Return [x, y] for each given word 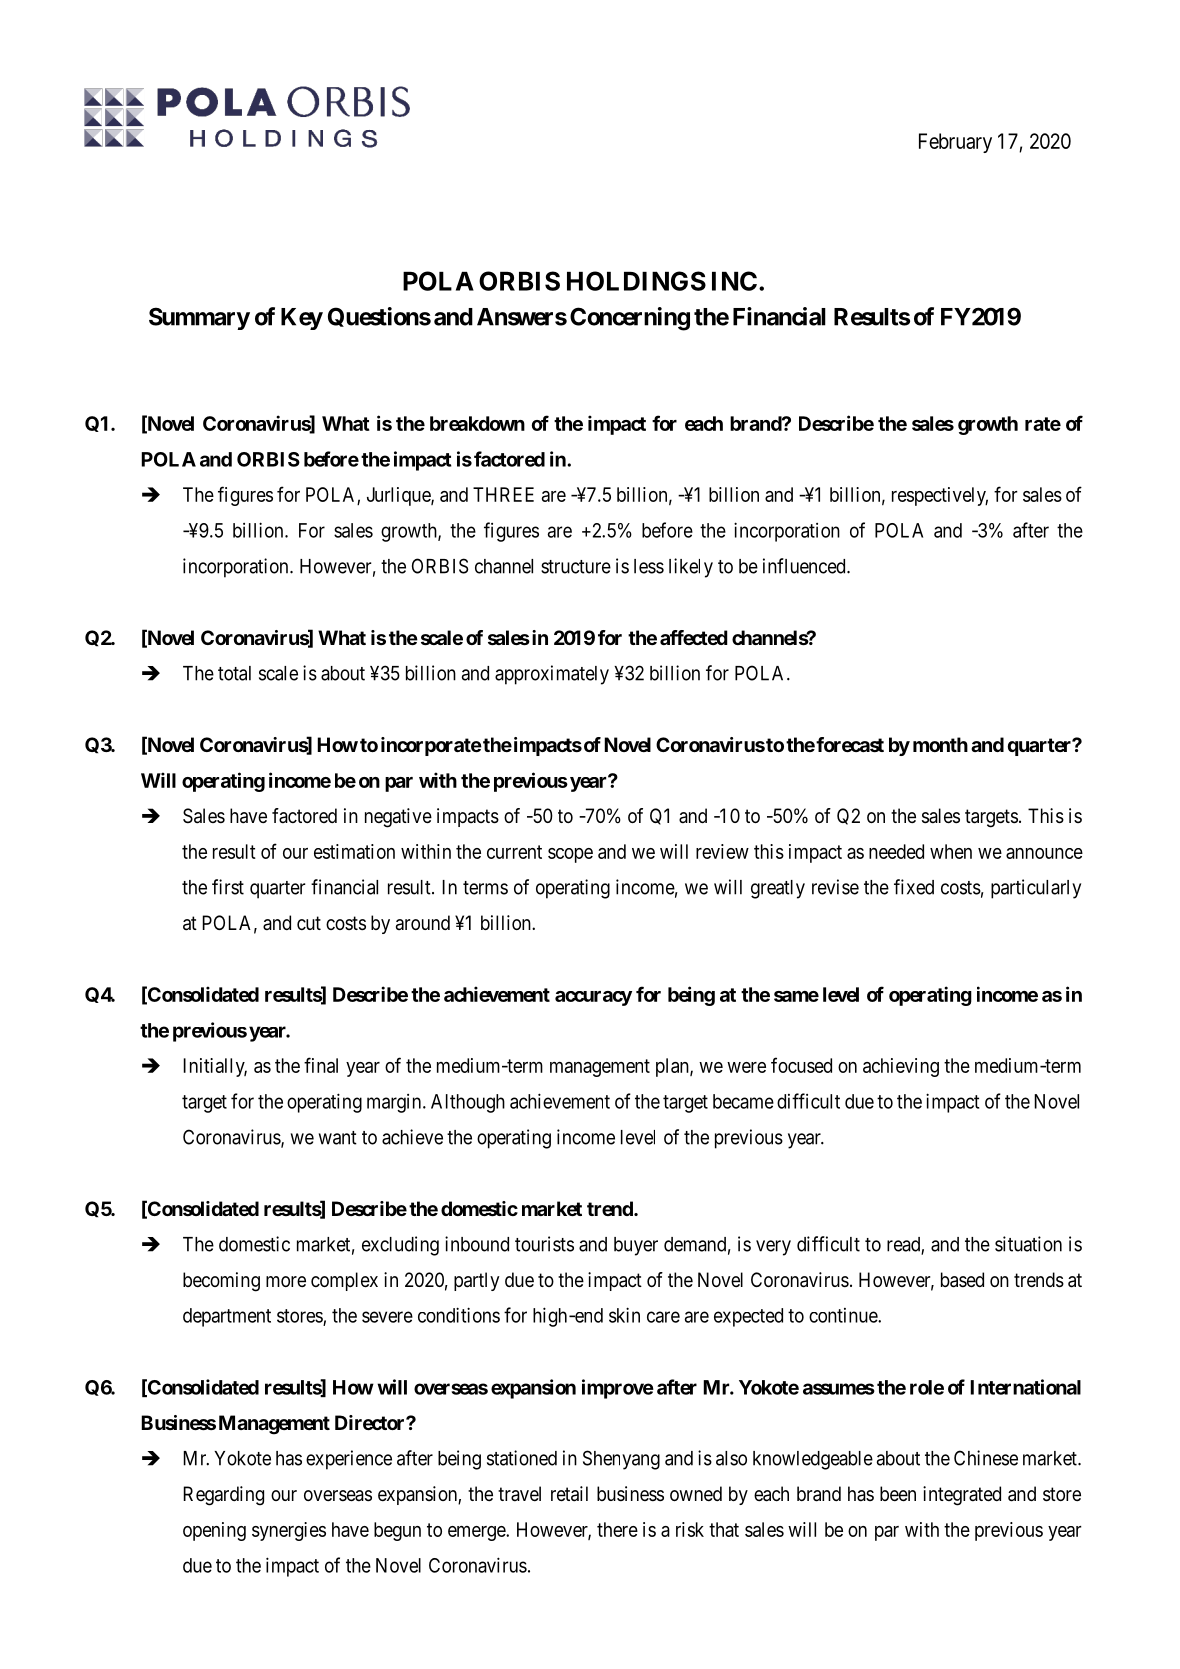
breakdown [477, 423]
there [617, 1529]
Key [302, 319]
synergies [289, 1531]
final [321, 1065]
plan [673, 1067]
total [234, 673]
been [898, 1494]
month [940, 744]
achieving [901, 1067]
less [649, 566]
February [955, 143]
